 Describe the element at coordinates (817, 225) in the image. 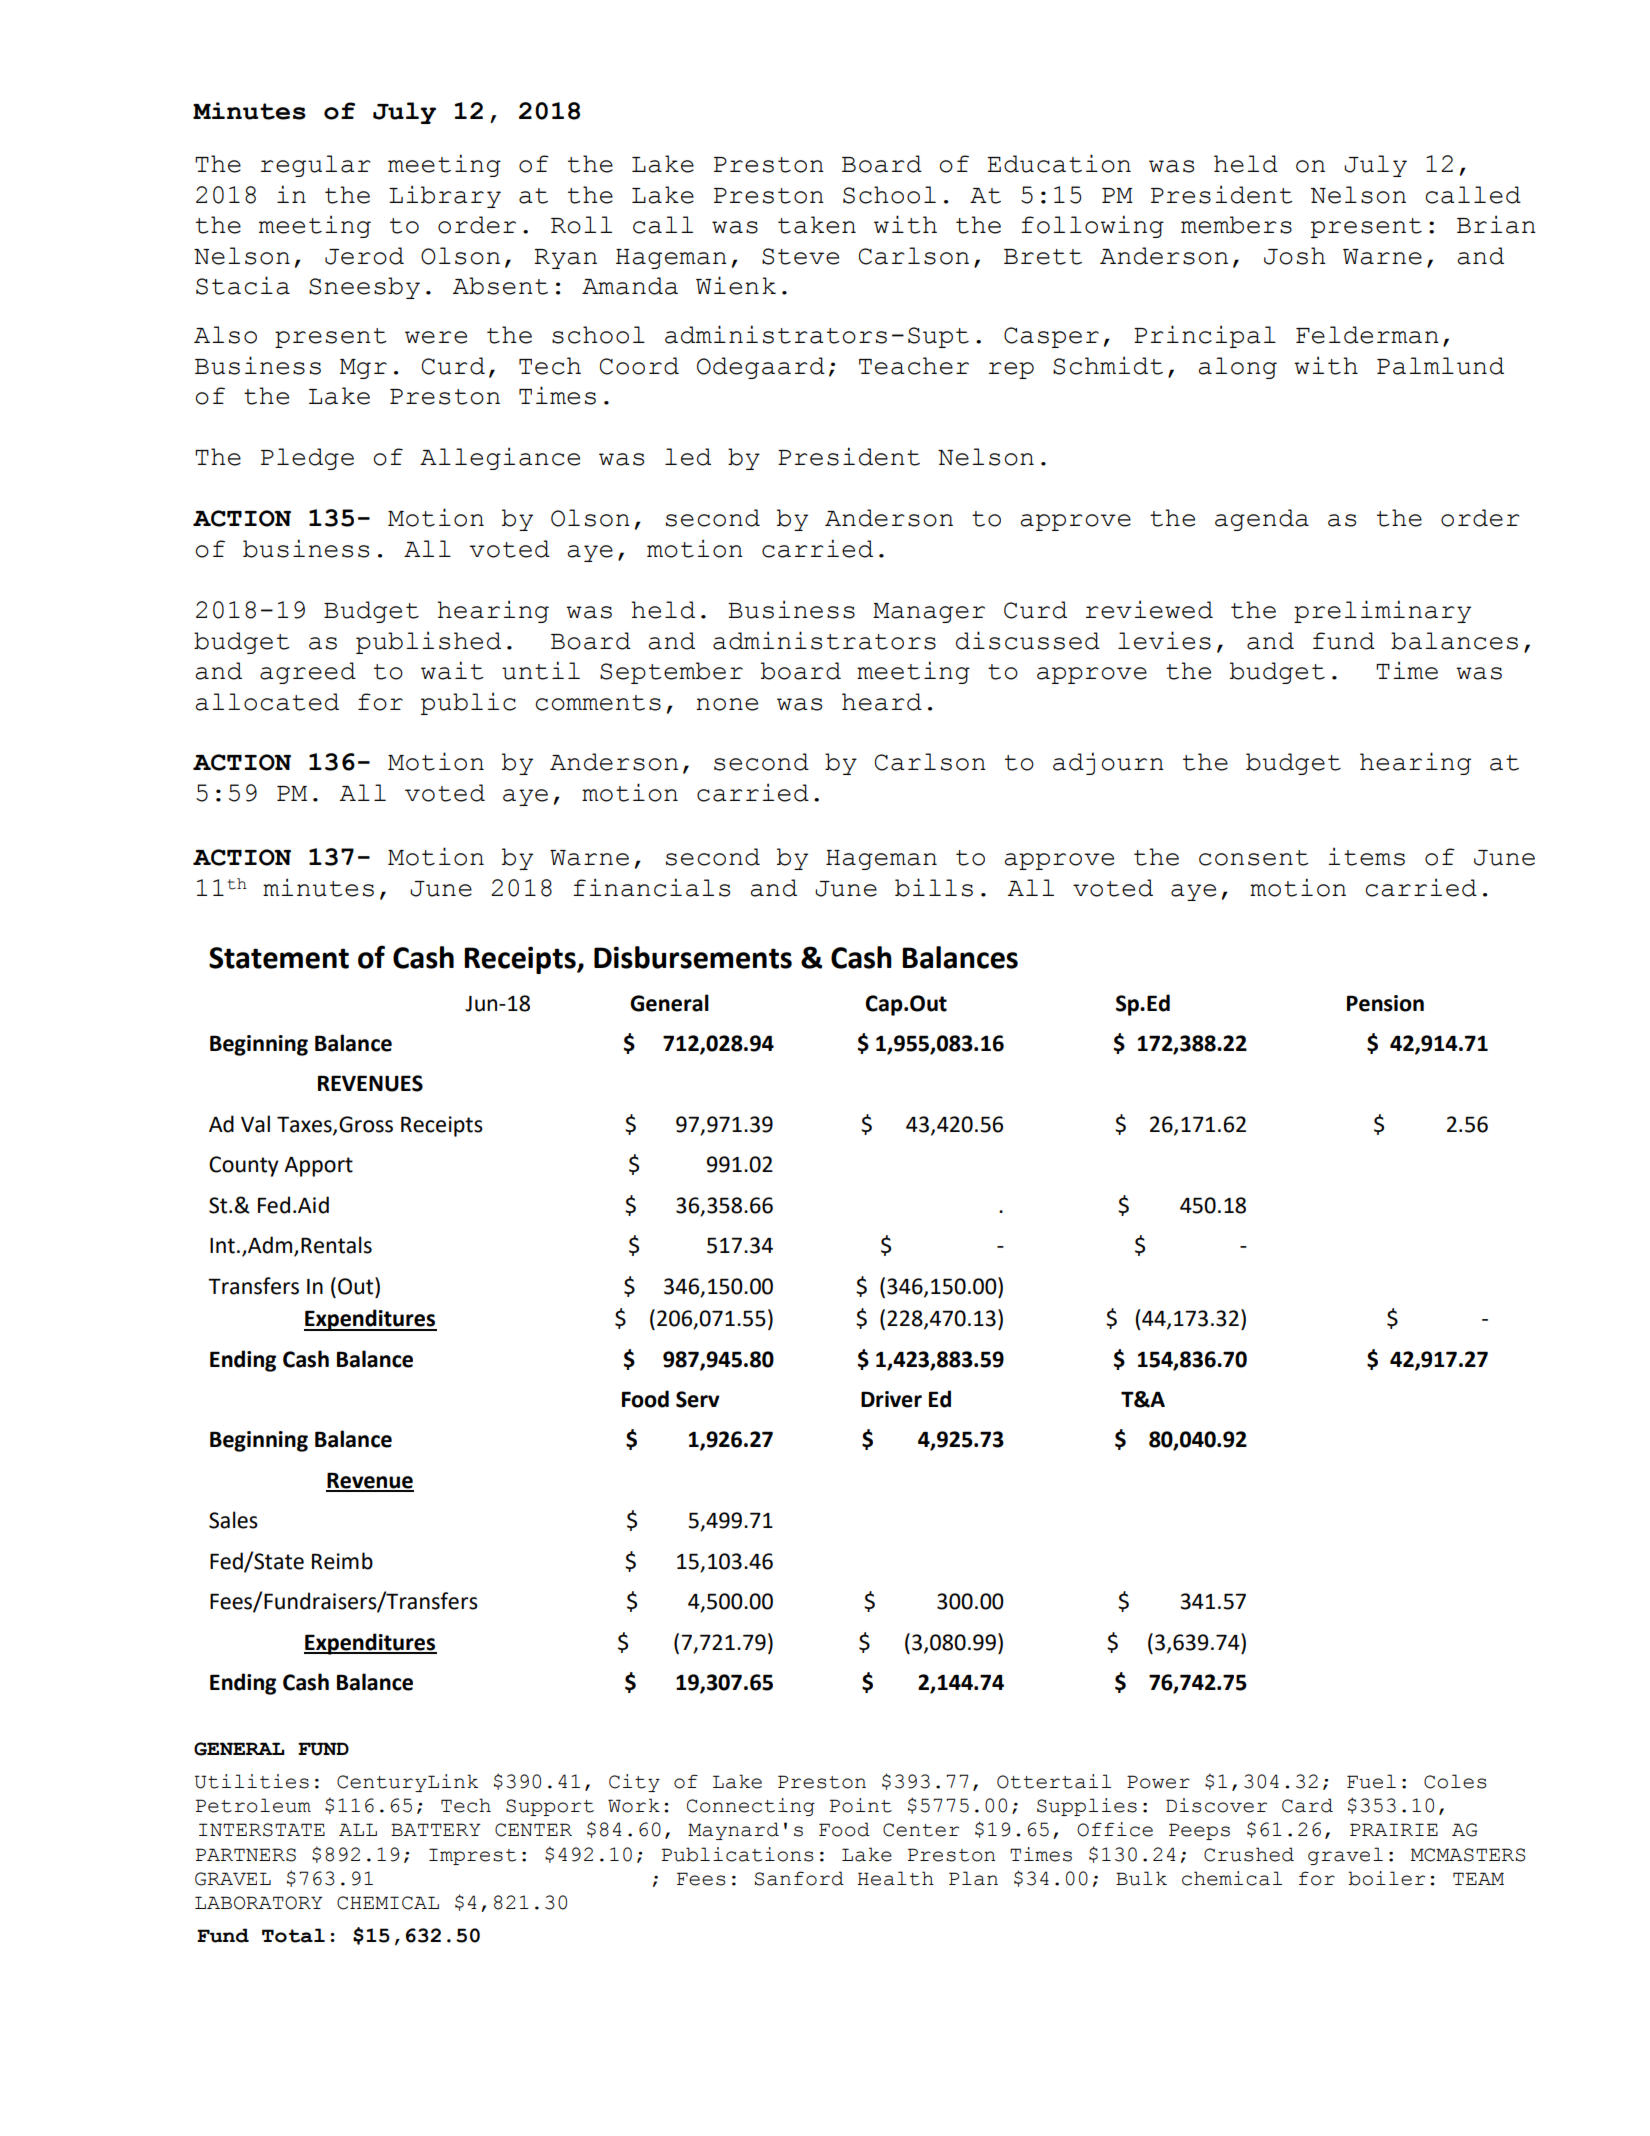

I see `taken` at that location.
